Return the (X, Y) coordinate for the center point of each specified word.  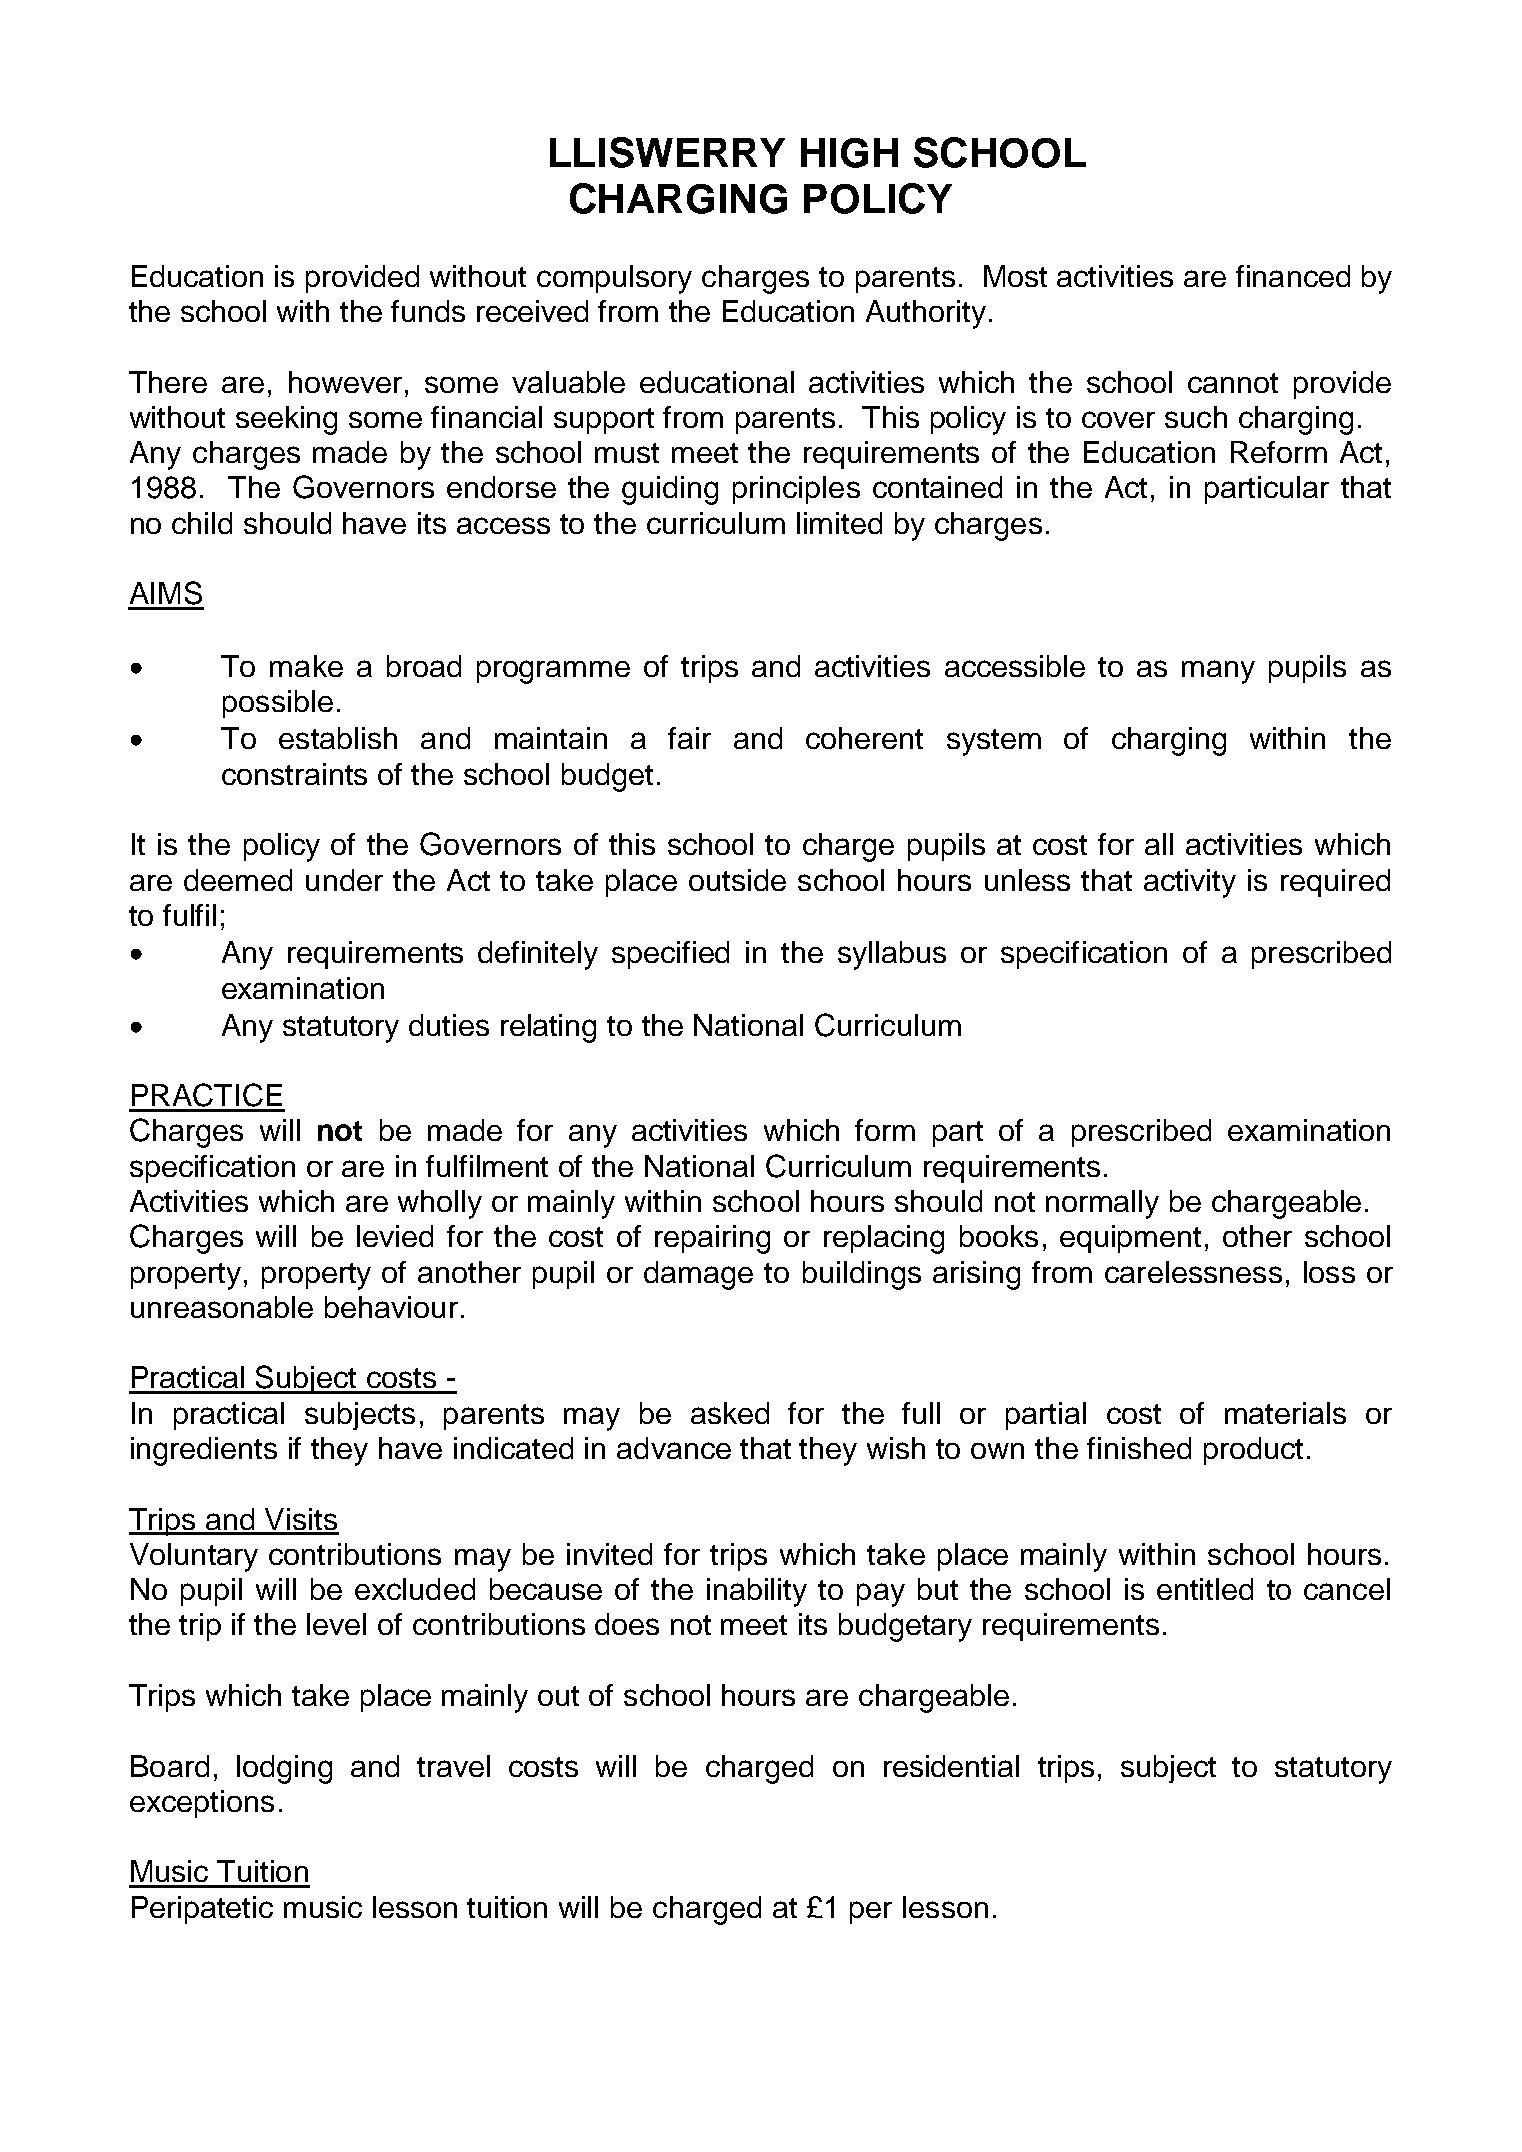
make (306, 666)
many (1218, 672)
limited (839, 523)
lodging (284, 1769)
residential (951, 1766)
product (1253, 1451)
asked (730, 1413)
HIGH (849, 153)
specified (670, 955)
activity (1190, 883)
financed (1293, 276)
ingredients (204, 1451)
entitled (1205, 1589)
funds (428, 311)
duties (449, 1025)
